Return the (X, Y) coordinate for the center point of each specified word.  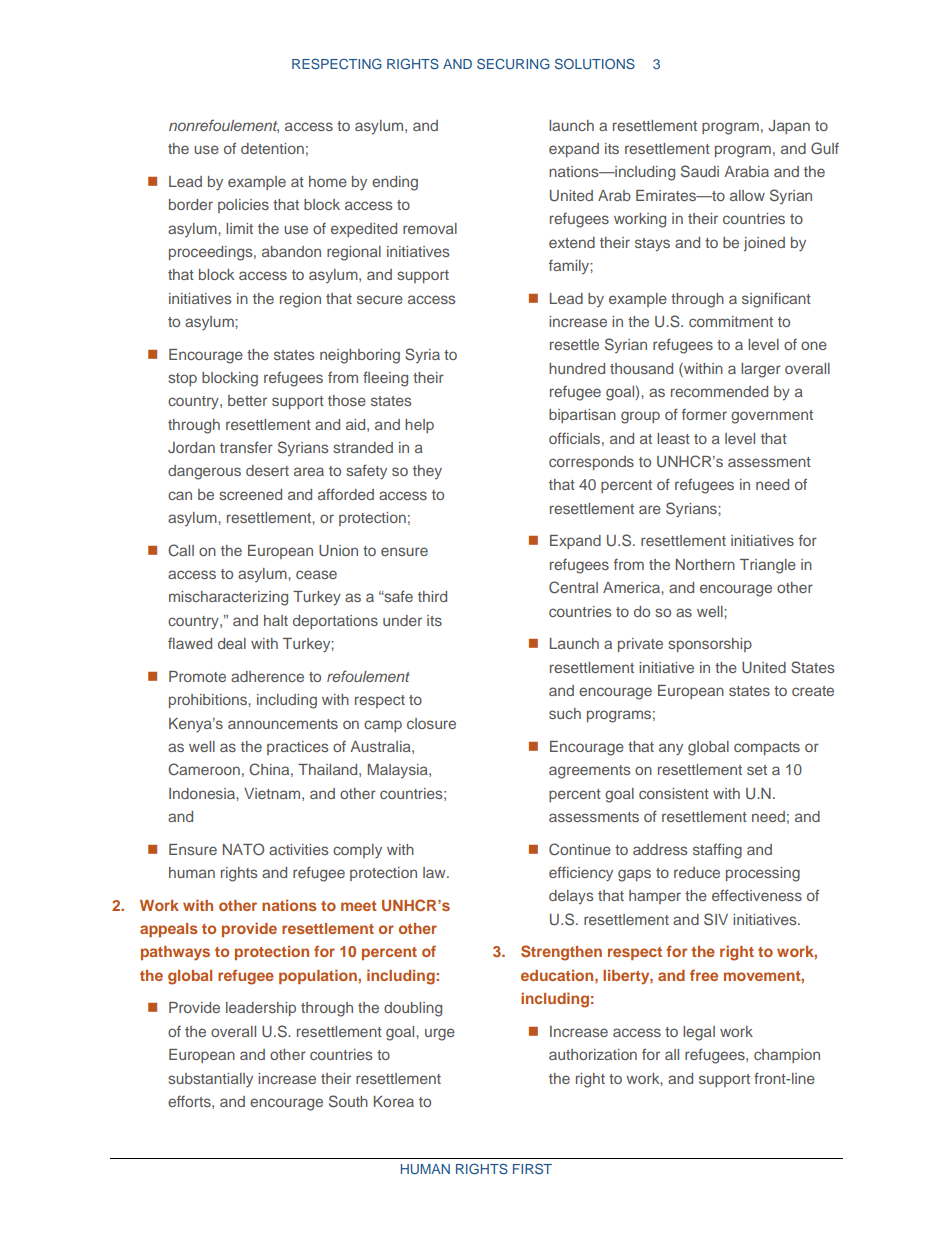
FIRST (532, 1168)
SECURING (513, 63)
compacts (767, 748)
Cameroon (204, 769)
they (427, 472)
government (772, 417)
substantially (210, 1080)
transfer (246, 447)
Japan (789, 127)
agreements (589, 772)
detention (272, 148)
